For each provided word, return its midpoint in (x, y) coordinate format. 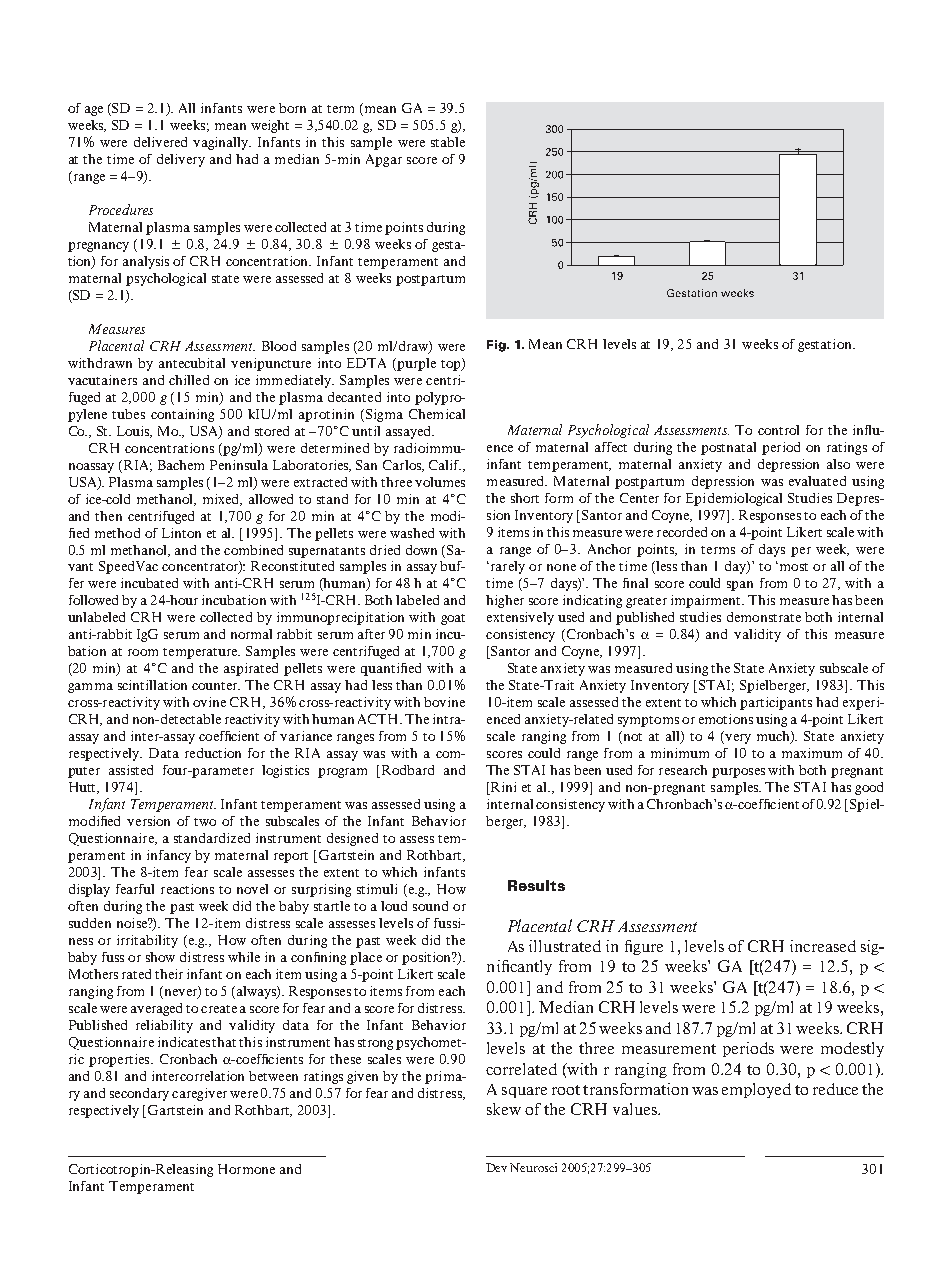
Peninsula (239, 465)
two (205, 822)
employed (756, 1090)
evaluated (817, 481)
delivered (160, 142)
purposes (738, 773)
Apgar (384, 160)
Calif (445, 465)
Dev (496, 1167)
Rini (503, 787)
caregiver (199, 1094)
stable (448, 142)
